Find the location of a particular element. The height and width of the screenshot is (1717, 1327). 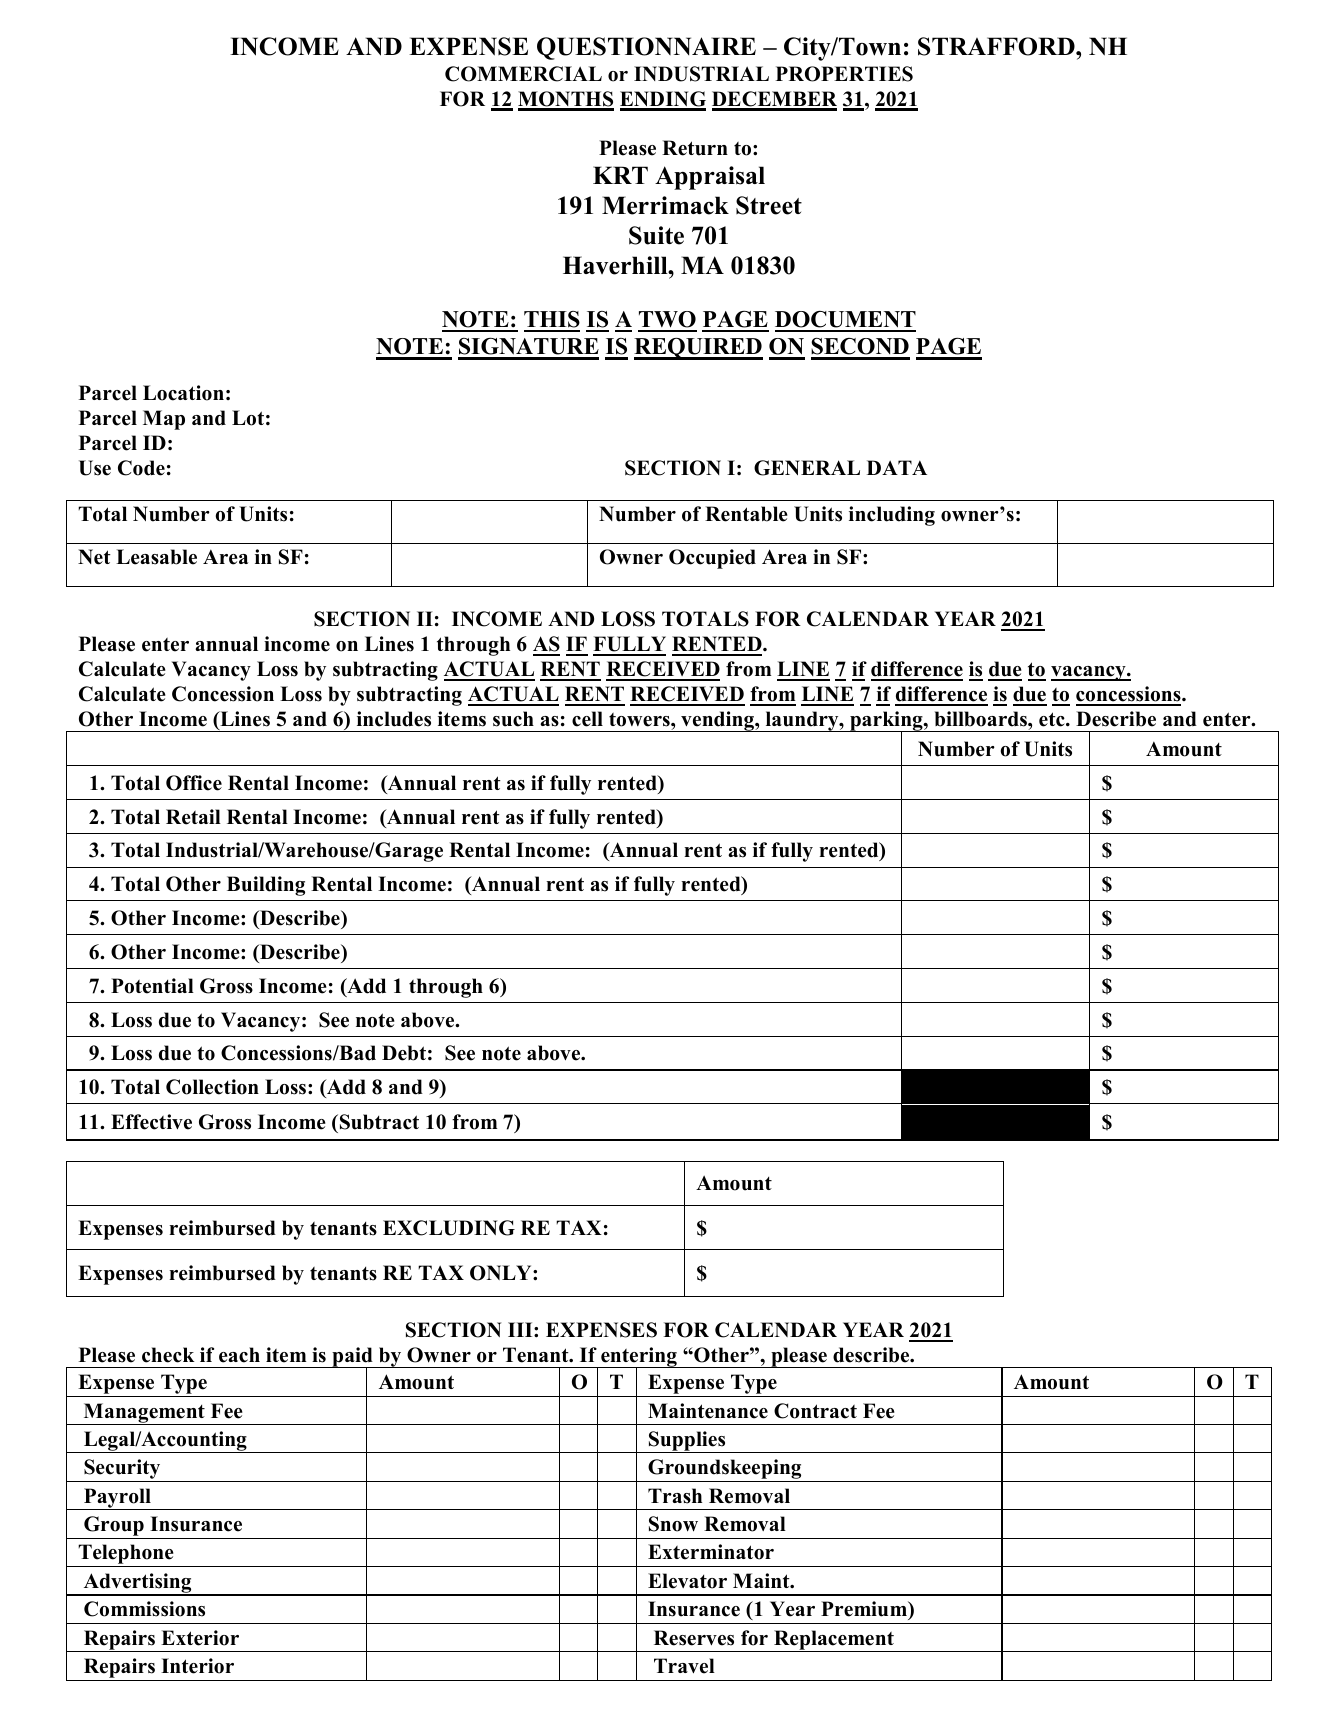

GENERAL is located at coordinates (807, 468).
